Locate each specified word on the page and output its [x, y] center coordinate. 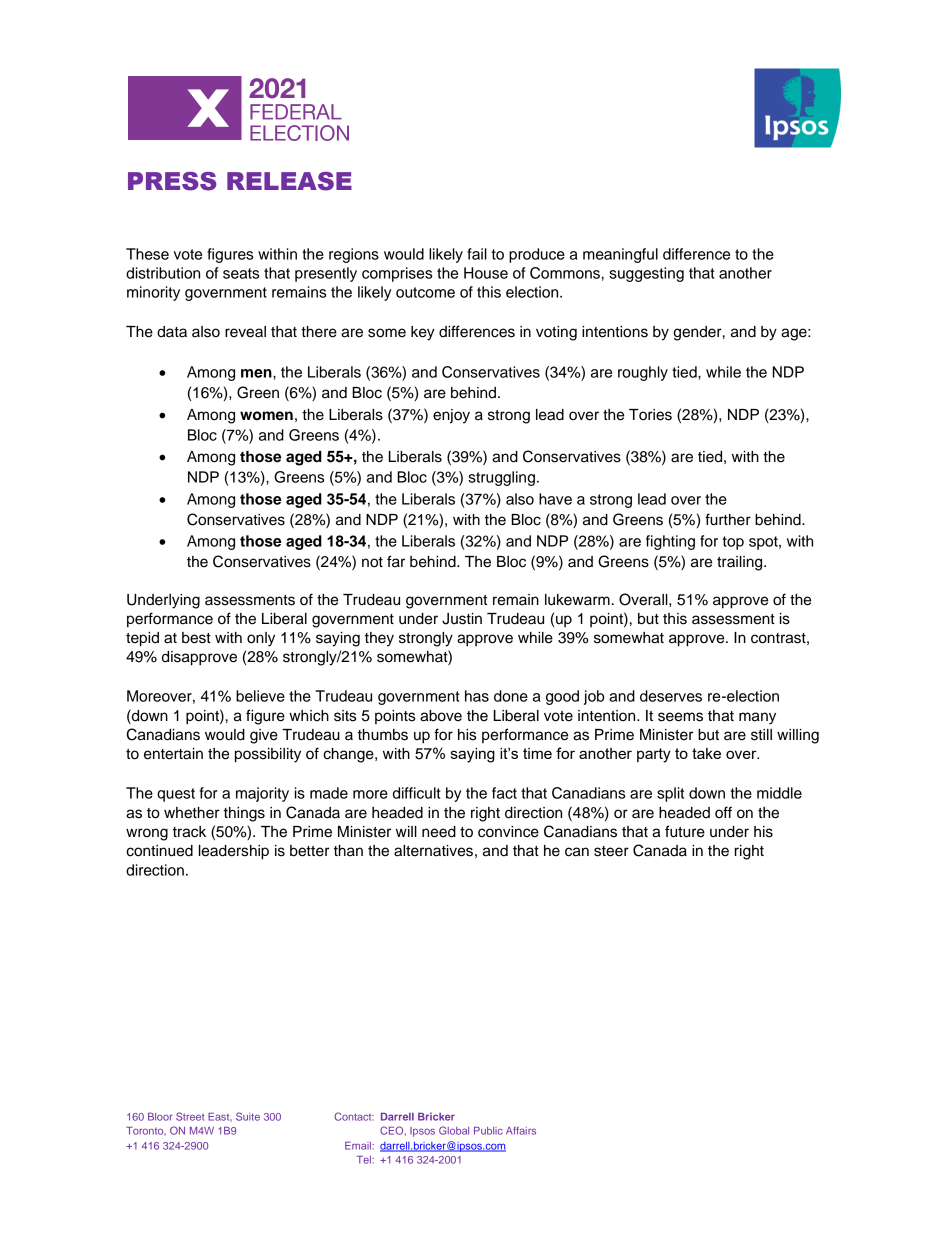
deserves [671, 696]
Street [190, 1116]
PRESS [172, 181]
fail [477, 254]
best [196, 638]
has [477, 696]
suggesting [646, 274]
